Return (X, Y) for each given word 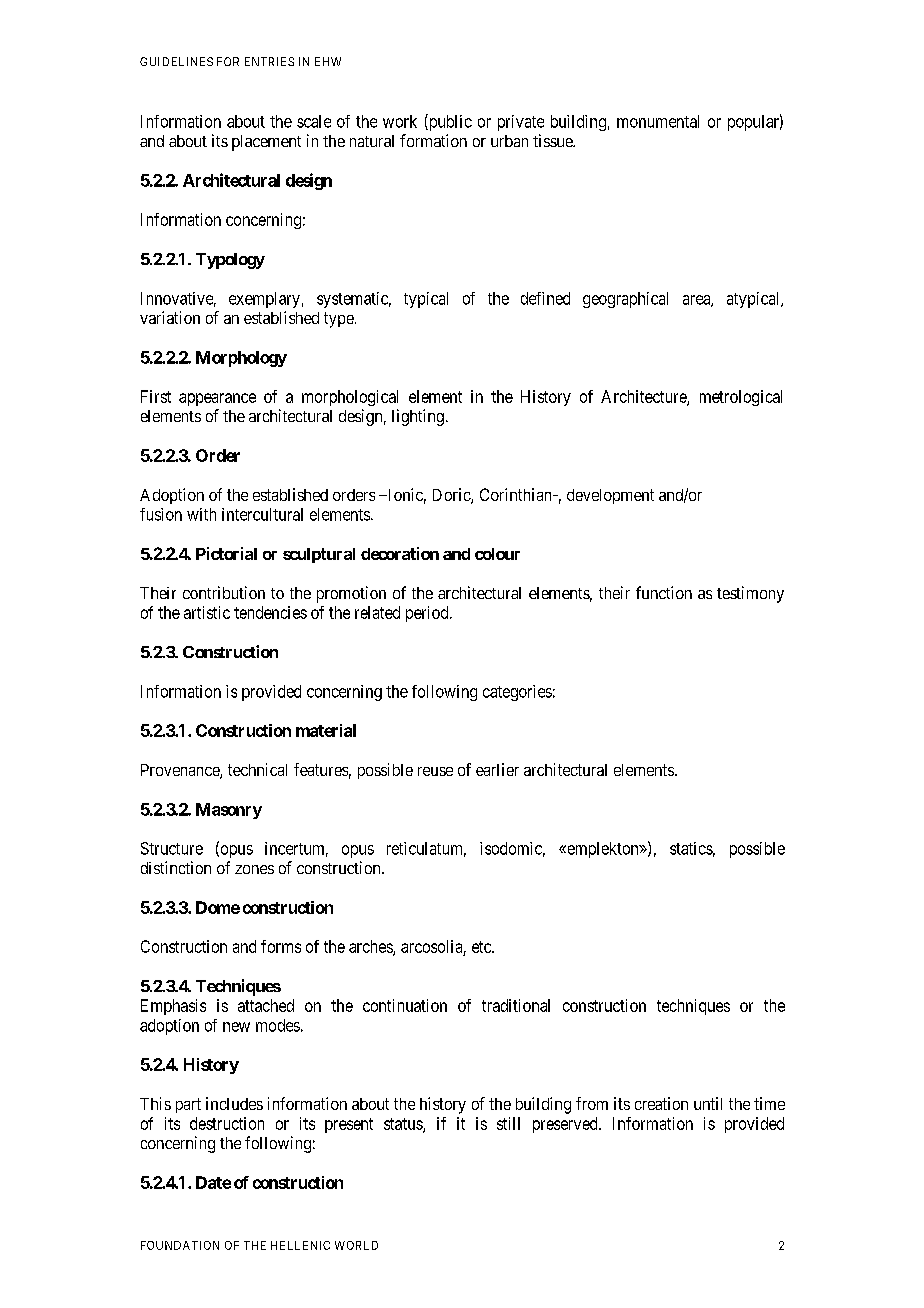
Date (213, 1182)
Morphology (241, 359)
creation (661, 1103)
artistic (207, 612)
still (508, 1123)
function (664, 592)
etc (482, 947)
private (521, 123)
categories (517, 693)
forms (281, 946)
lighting (418, 417)
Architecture (644, 397)
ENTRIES (269, 61)
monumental (658, 121)
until (708, 1103)
